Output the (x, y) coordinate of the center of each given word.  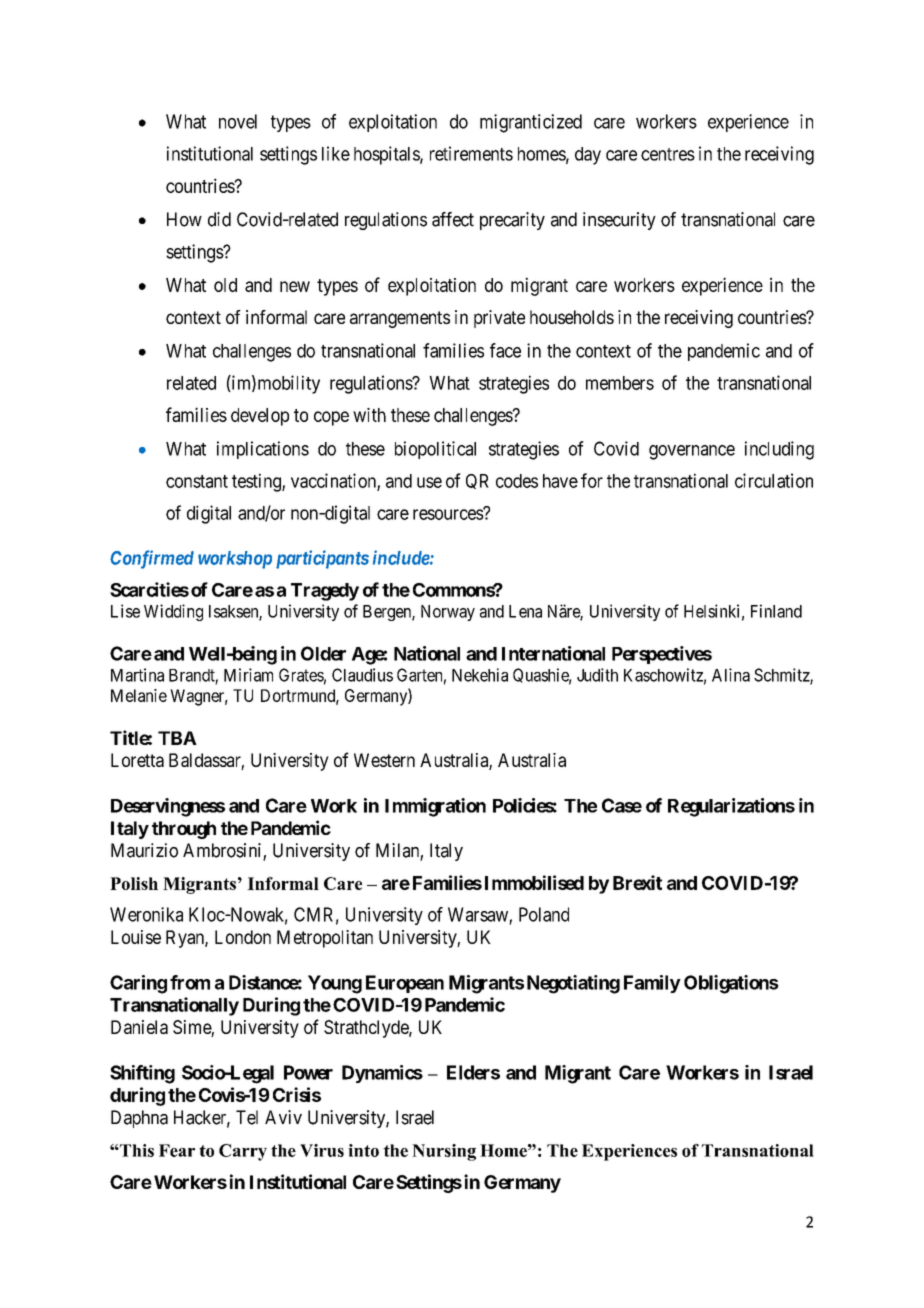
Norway (448, 613)
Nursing (444, 1152)
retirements (471, 153)
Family (652, 984)
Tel (247, 1117)
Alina (731, 675)
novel (238, 121)
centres (668, 154)
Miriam (248, 675)
